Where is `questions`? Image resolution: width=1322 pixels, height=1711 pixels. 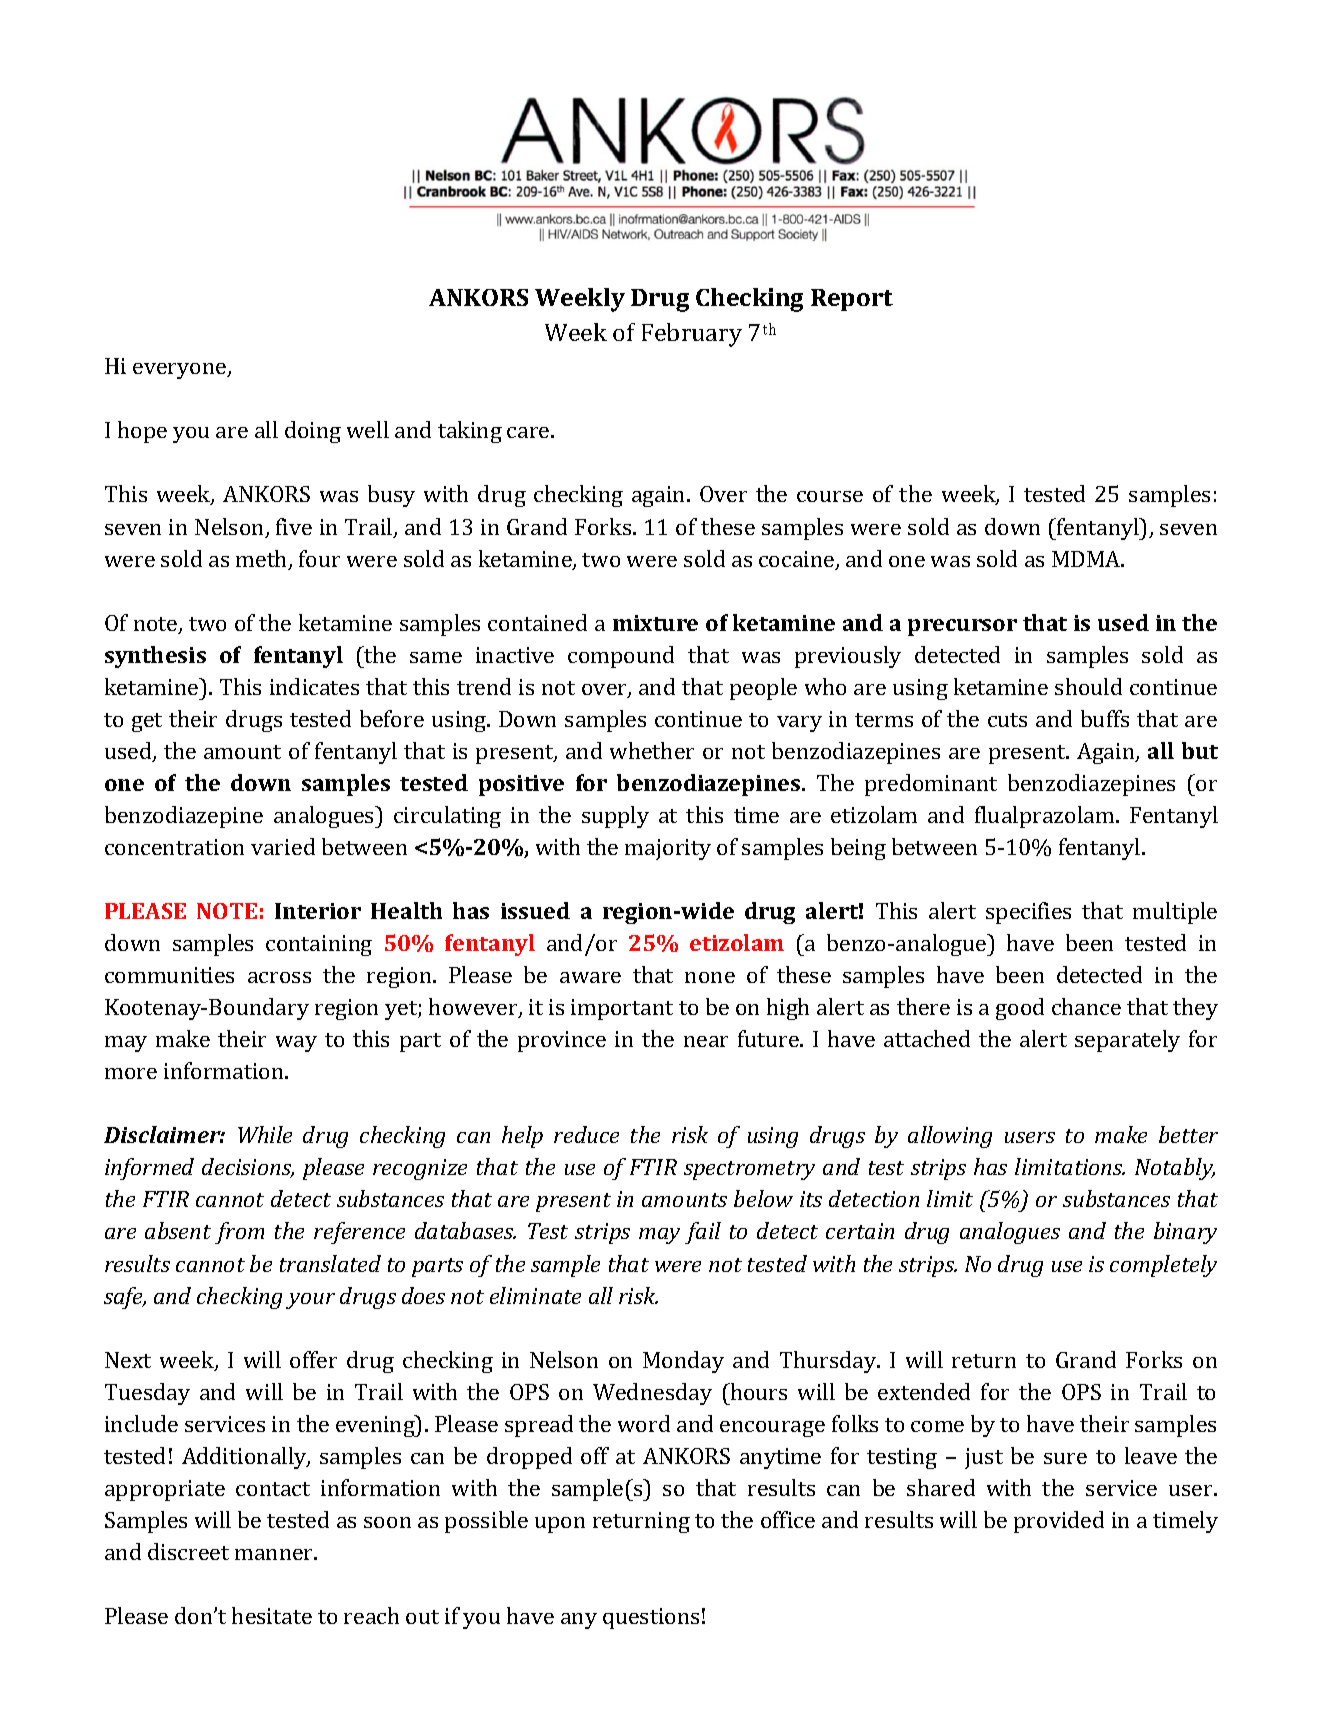
questions is located at coordinates (651, 1618).
